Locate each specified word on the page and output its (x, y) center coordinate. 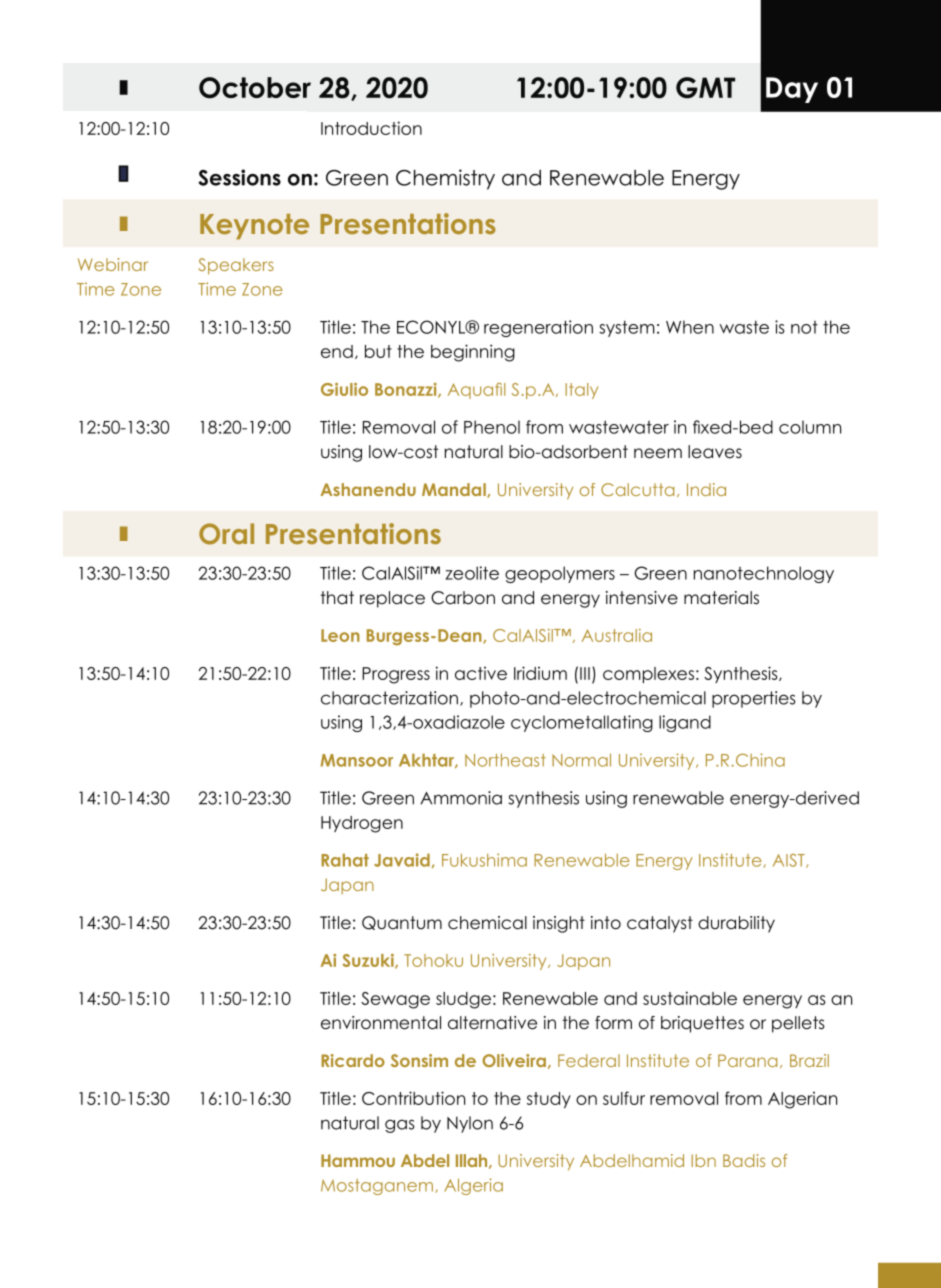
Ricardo (353, 1060)
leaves (715, 452)
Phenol (492, 427)
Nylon (470, 1124)
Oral (226, 534)
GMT (705, 88)
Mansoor (357, 760)
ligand (685, 723)
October (255, 88)
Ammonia (461, 798)
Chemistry (445, 179)
